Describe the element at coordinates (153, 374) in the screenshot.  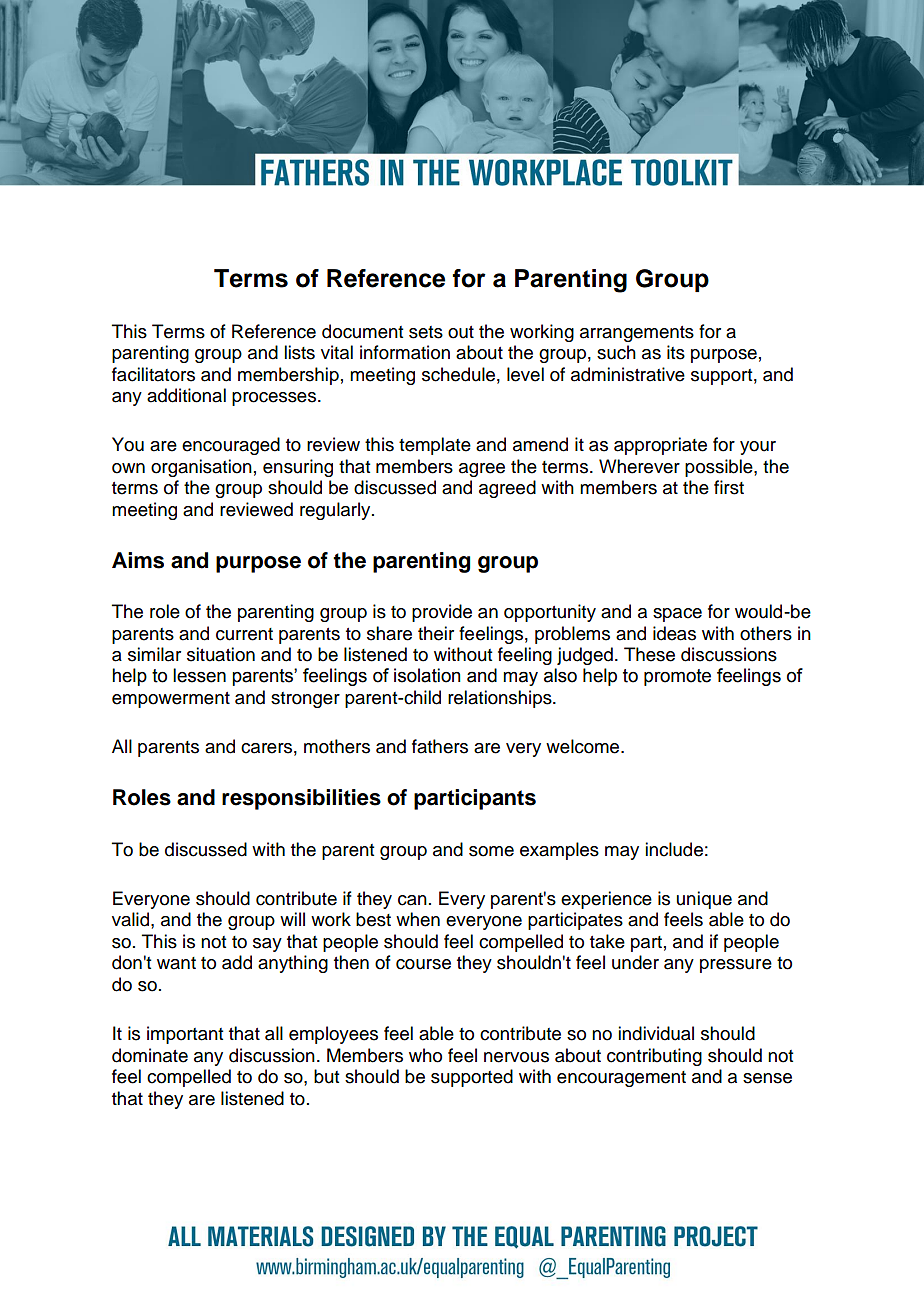
I see `facilitators` at that location.
